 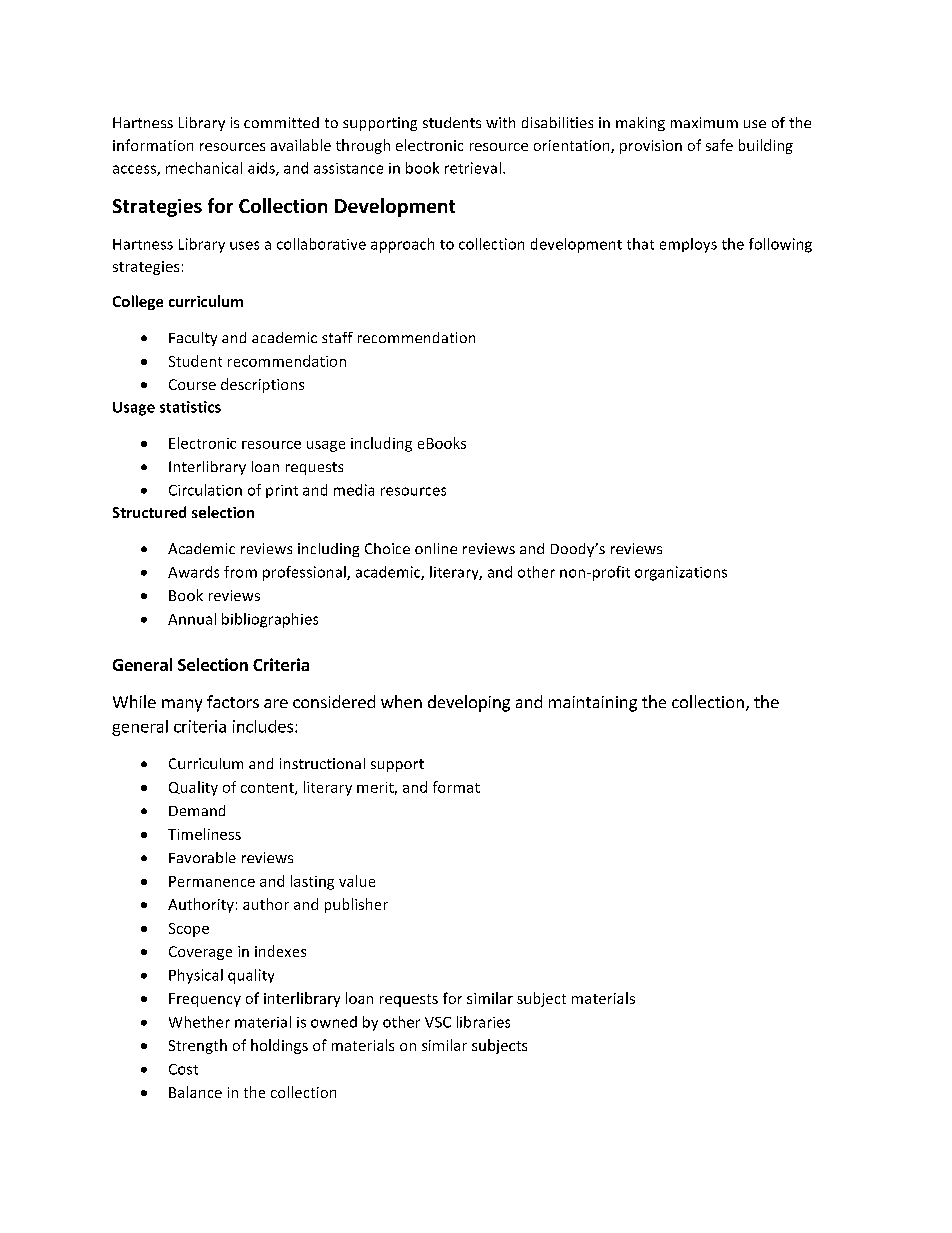 I want to click on value, so click(x=357, y=881).
